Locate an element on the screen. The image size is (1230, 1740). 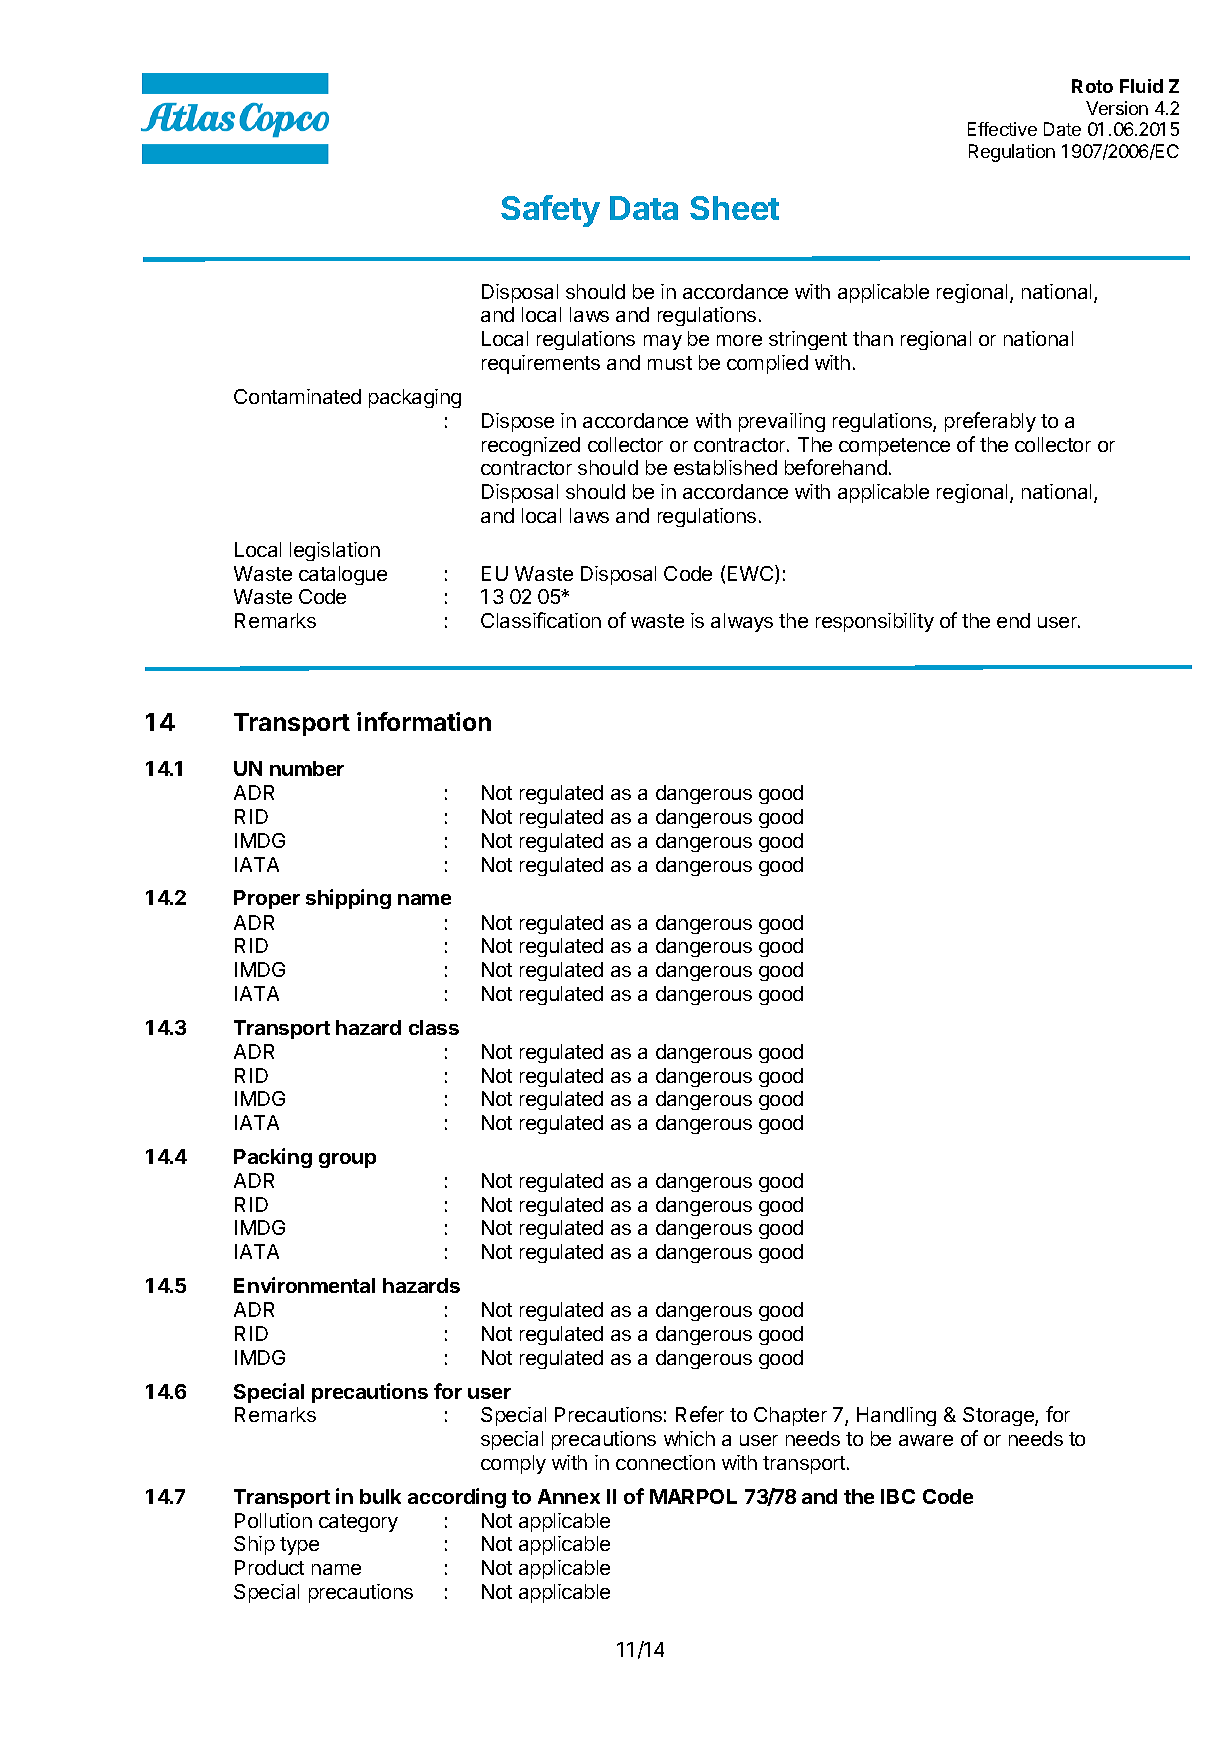
competence is located at coordinates (894, 447).
